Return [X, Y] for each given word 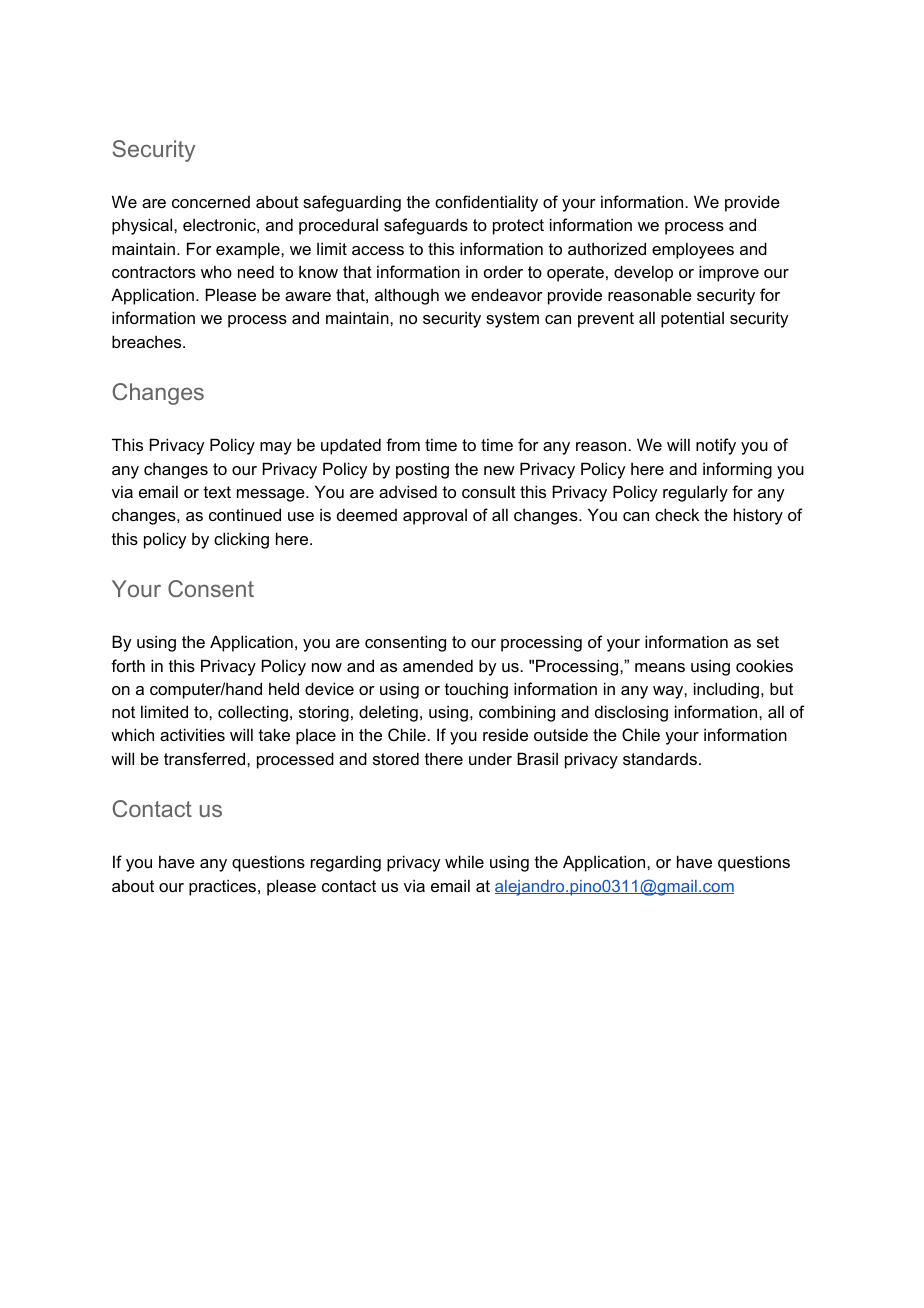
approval [435, 517]
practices [224, 887]
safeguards [426, 226]
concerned [211, 202]
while [464, 861]
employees [693, 250]
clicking [241, 540]
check [677, 514]
